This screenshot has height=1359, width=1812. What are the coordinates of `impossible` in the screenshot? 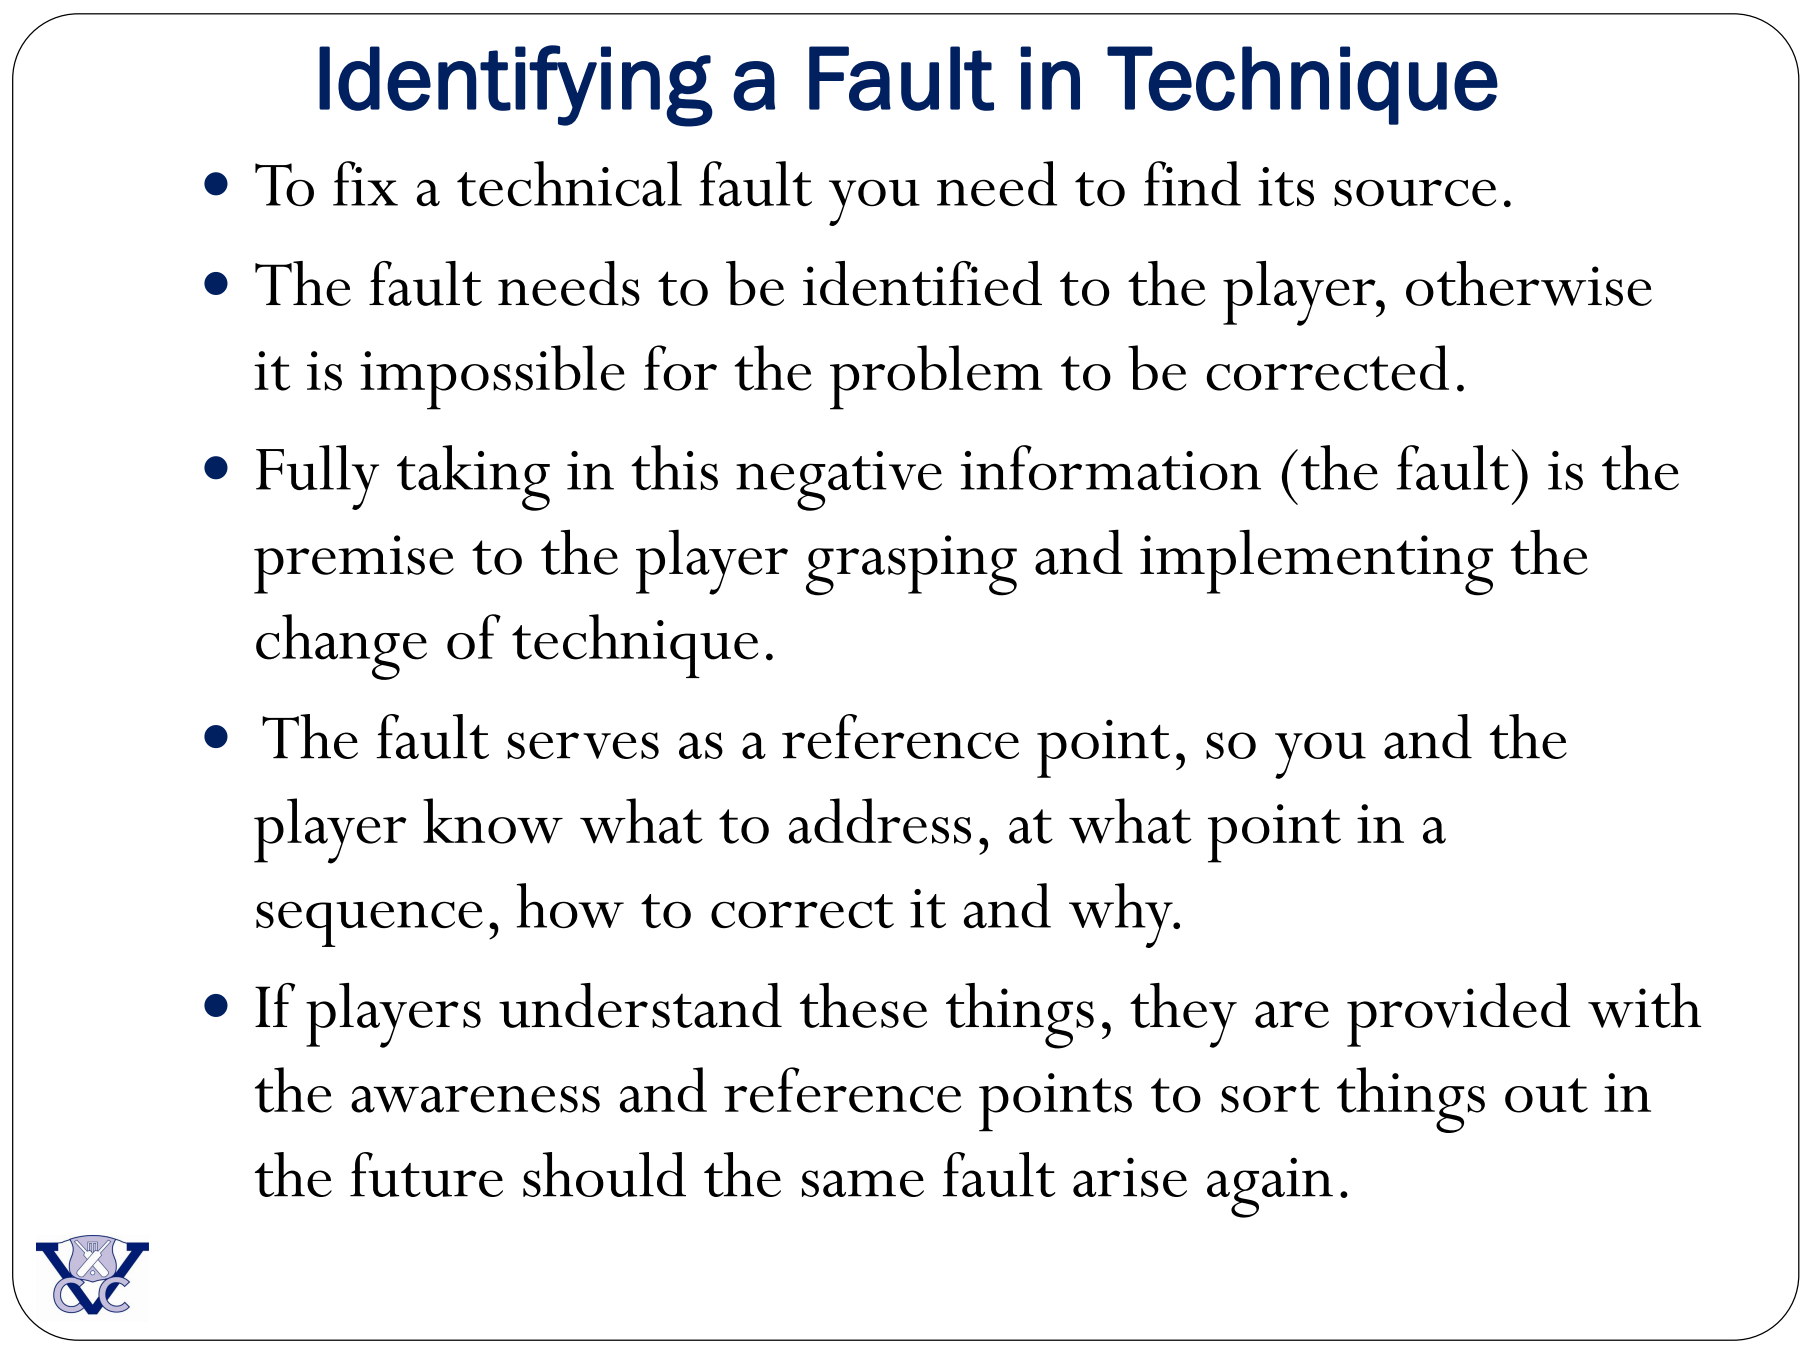 It's located at (492, 377).
